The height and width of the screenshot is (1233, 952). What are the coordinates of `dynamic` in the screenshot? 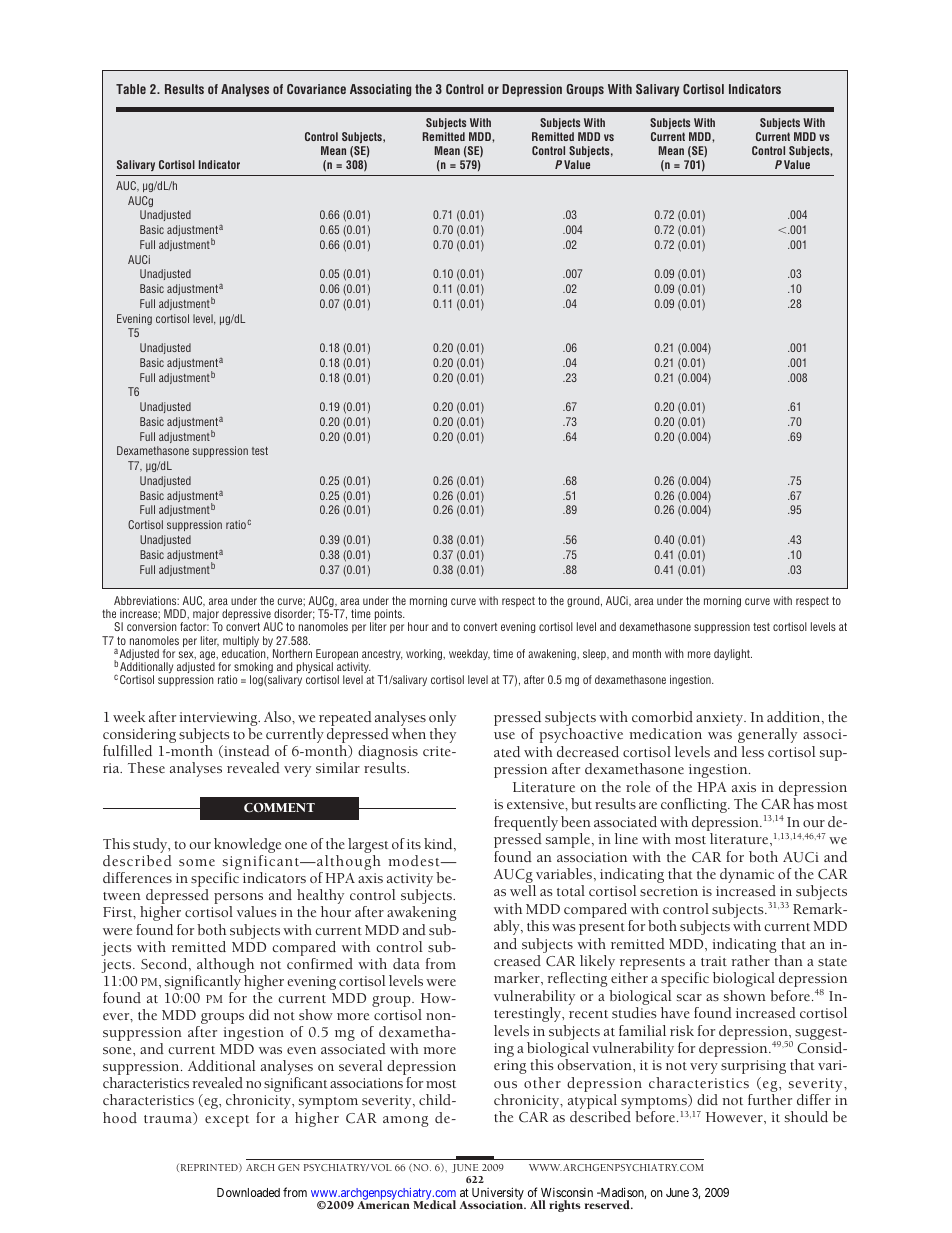 It's located at (747, 877).
